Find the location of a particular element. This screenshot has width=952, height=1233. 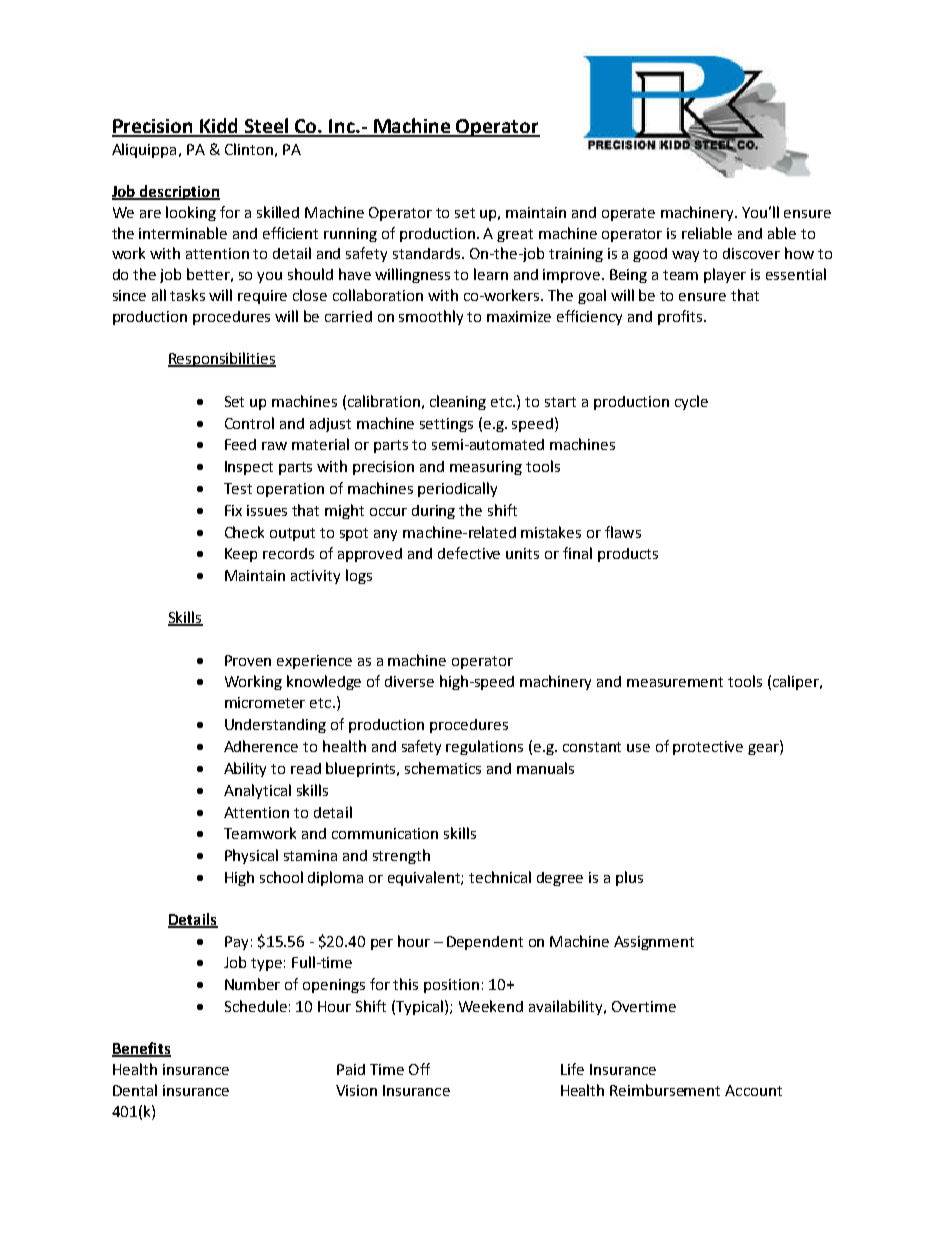

Benefits is located at coordinates (141, 1049).
